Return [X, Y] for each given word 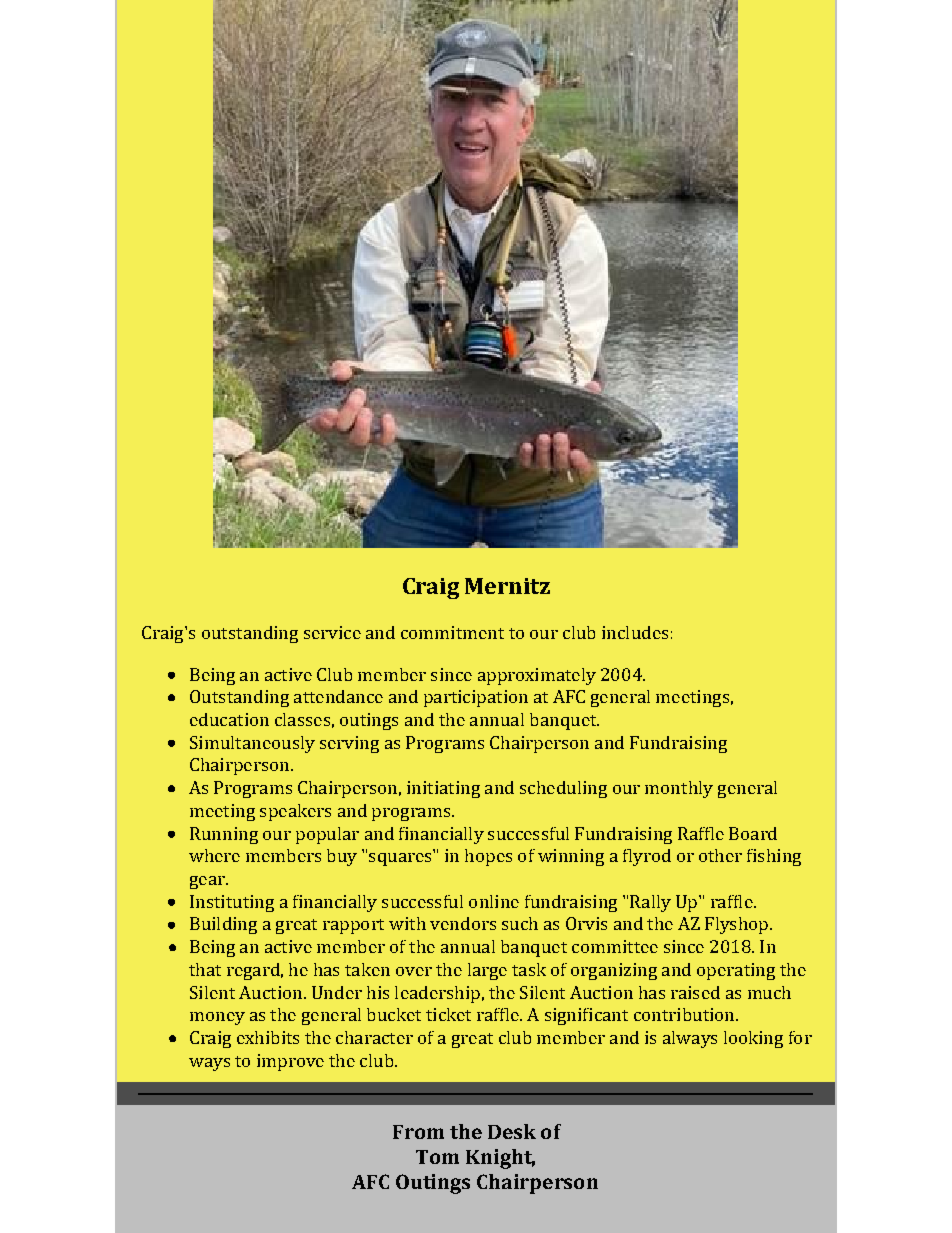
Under [337, 992]
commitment [452, 632]
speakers [295, 812]
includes [635, 632]
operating [736, 971]
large [487, 971]
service [332, 632]
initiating [443, 789]
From [418, 1132]
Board [753, 833]
